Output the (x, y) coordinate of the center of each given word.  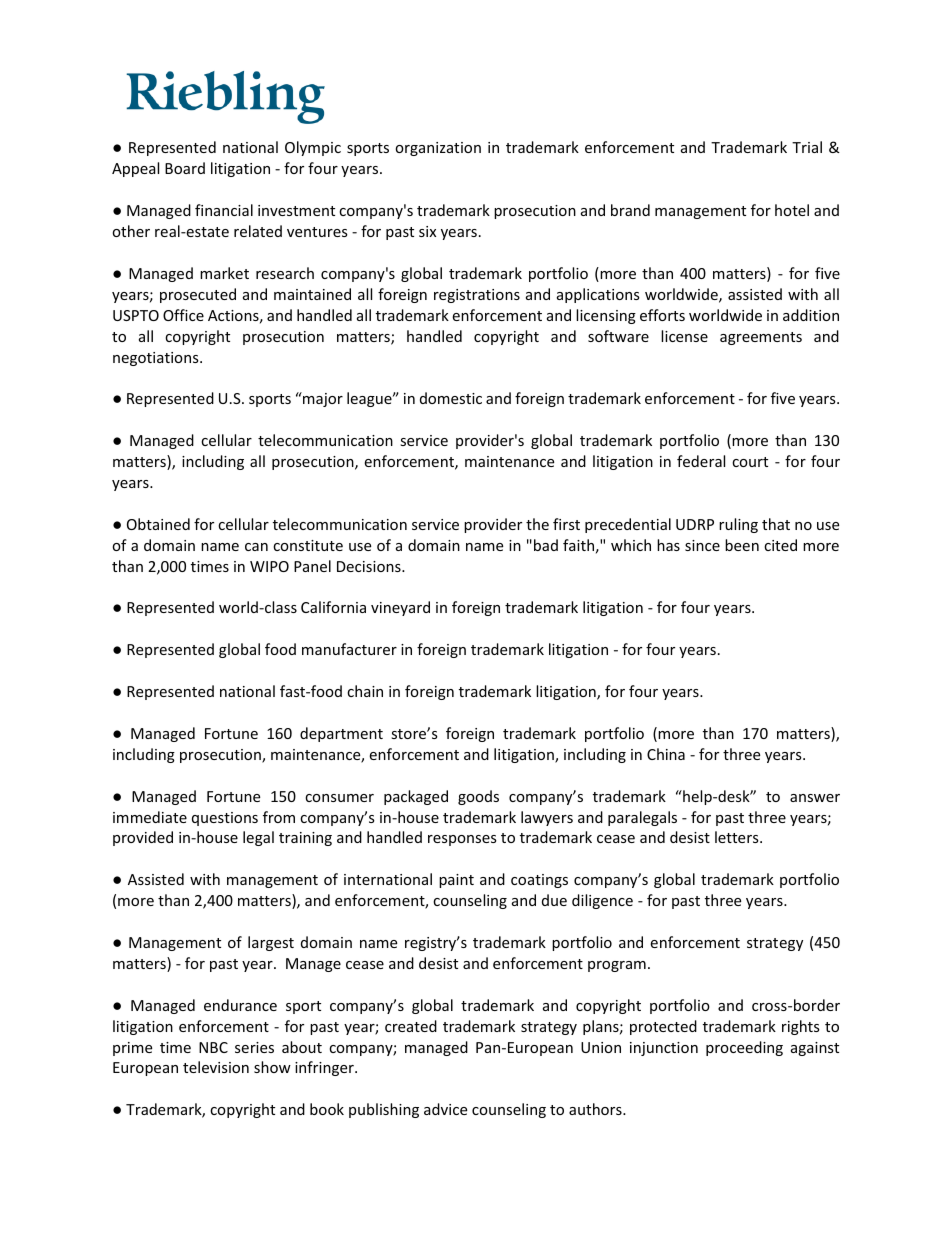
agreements (761, 338)
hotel (792, 210)
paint (456, 881)
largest (271, 943)
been (742, 545)
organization (438, 149)
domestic (451, 398)
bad (546, 545)
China (666, 754)
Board (185, 168)
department (341, 734)
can (256, 547)
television (216, 1067)
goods (478, 797)
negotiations (157, 359)
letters (738, 837)
